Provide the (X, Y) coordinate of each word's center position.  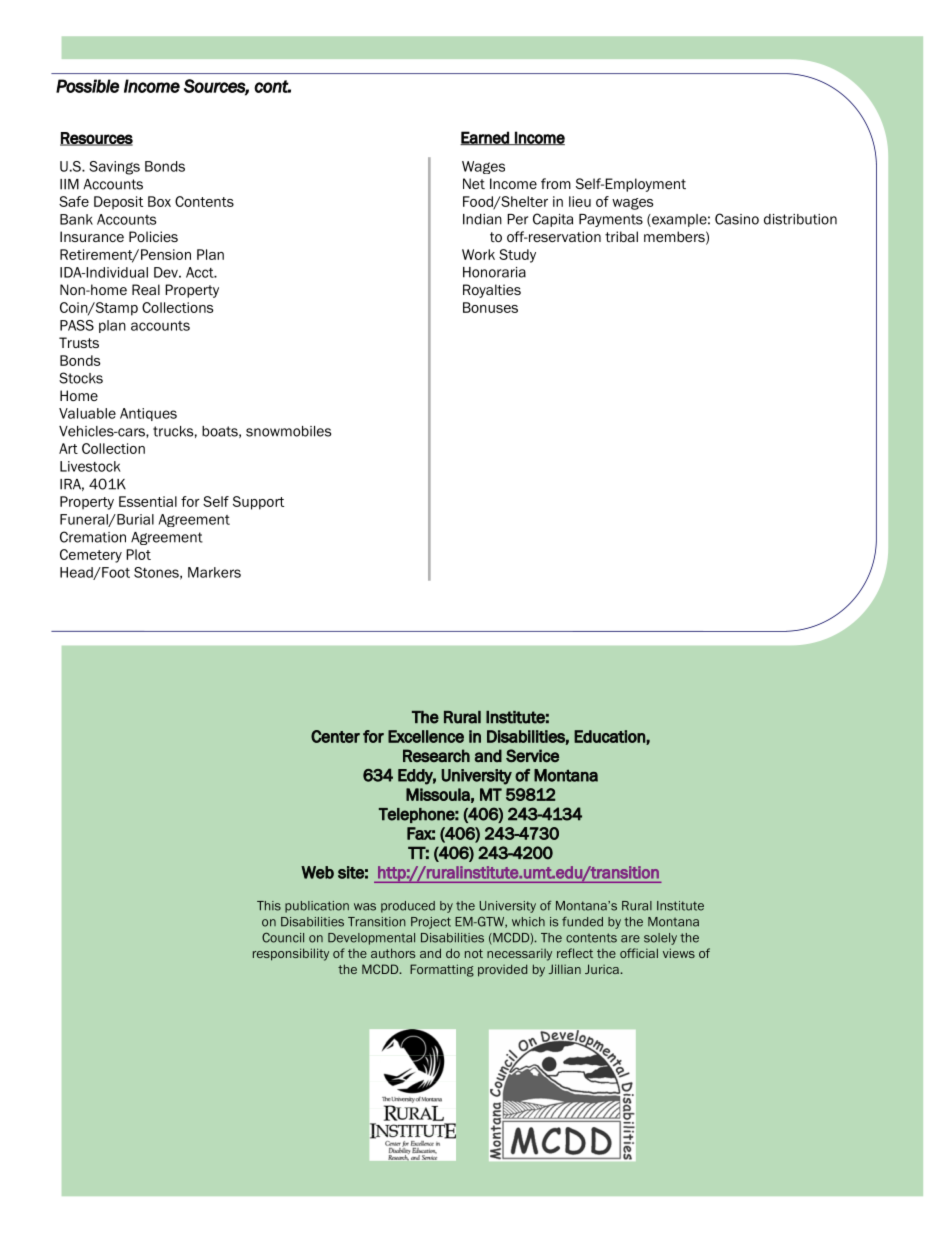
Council (283, 937)
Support (258, 503)
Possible (87, 86)
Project (431, 923)
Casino (737, 219)
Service (532, 756)
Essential (148, 501)
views (679, 953)
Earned (485, 138)
